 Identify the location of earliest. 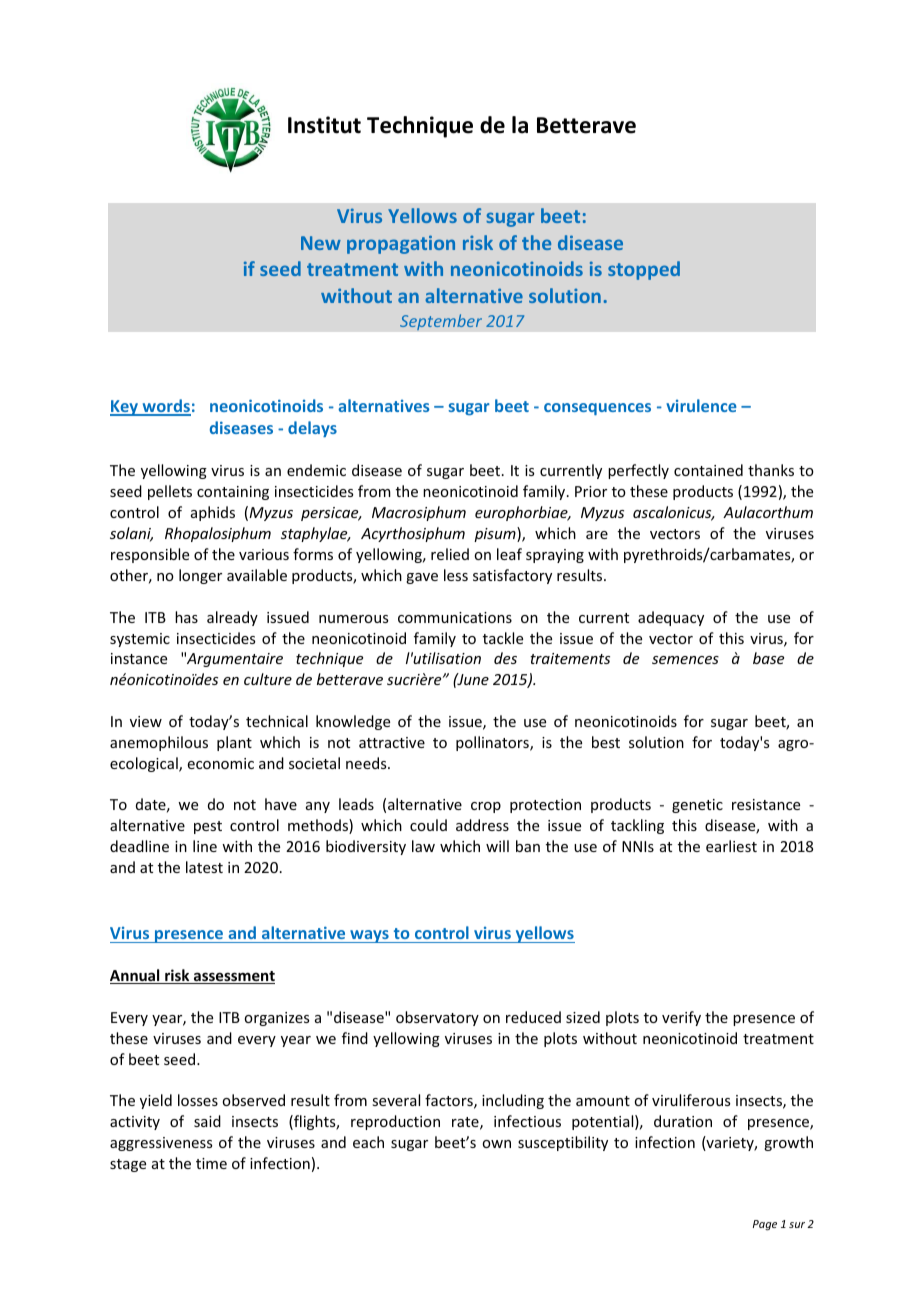
(731, 846).
